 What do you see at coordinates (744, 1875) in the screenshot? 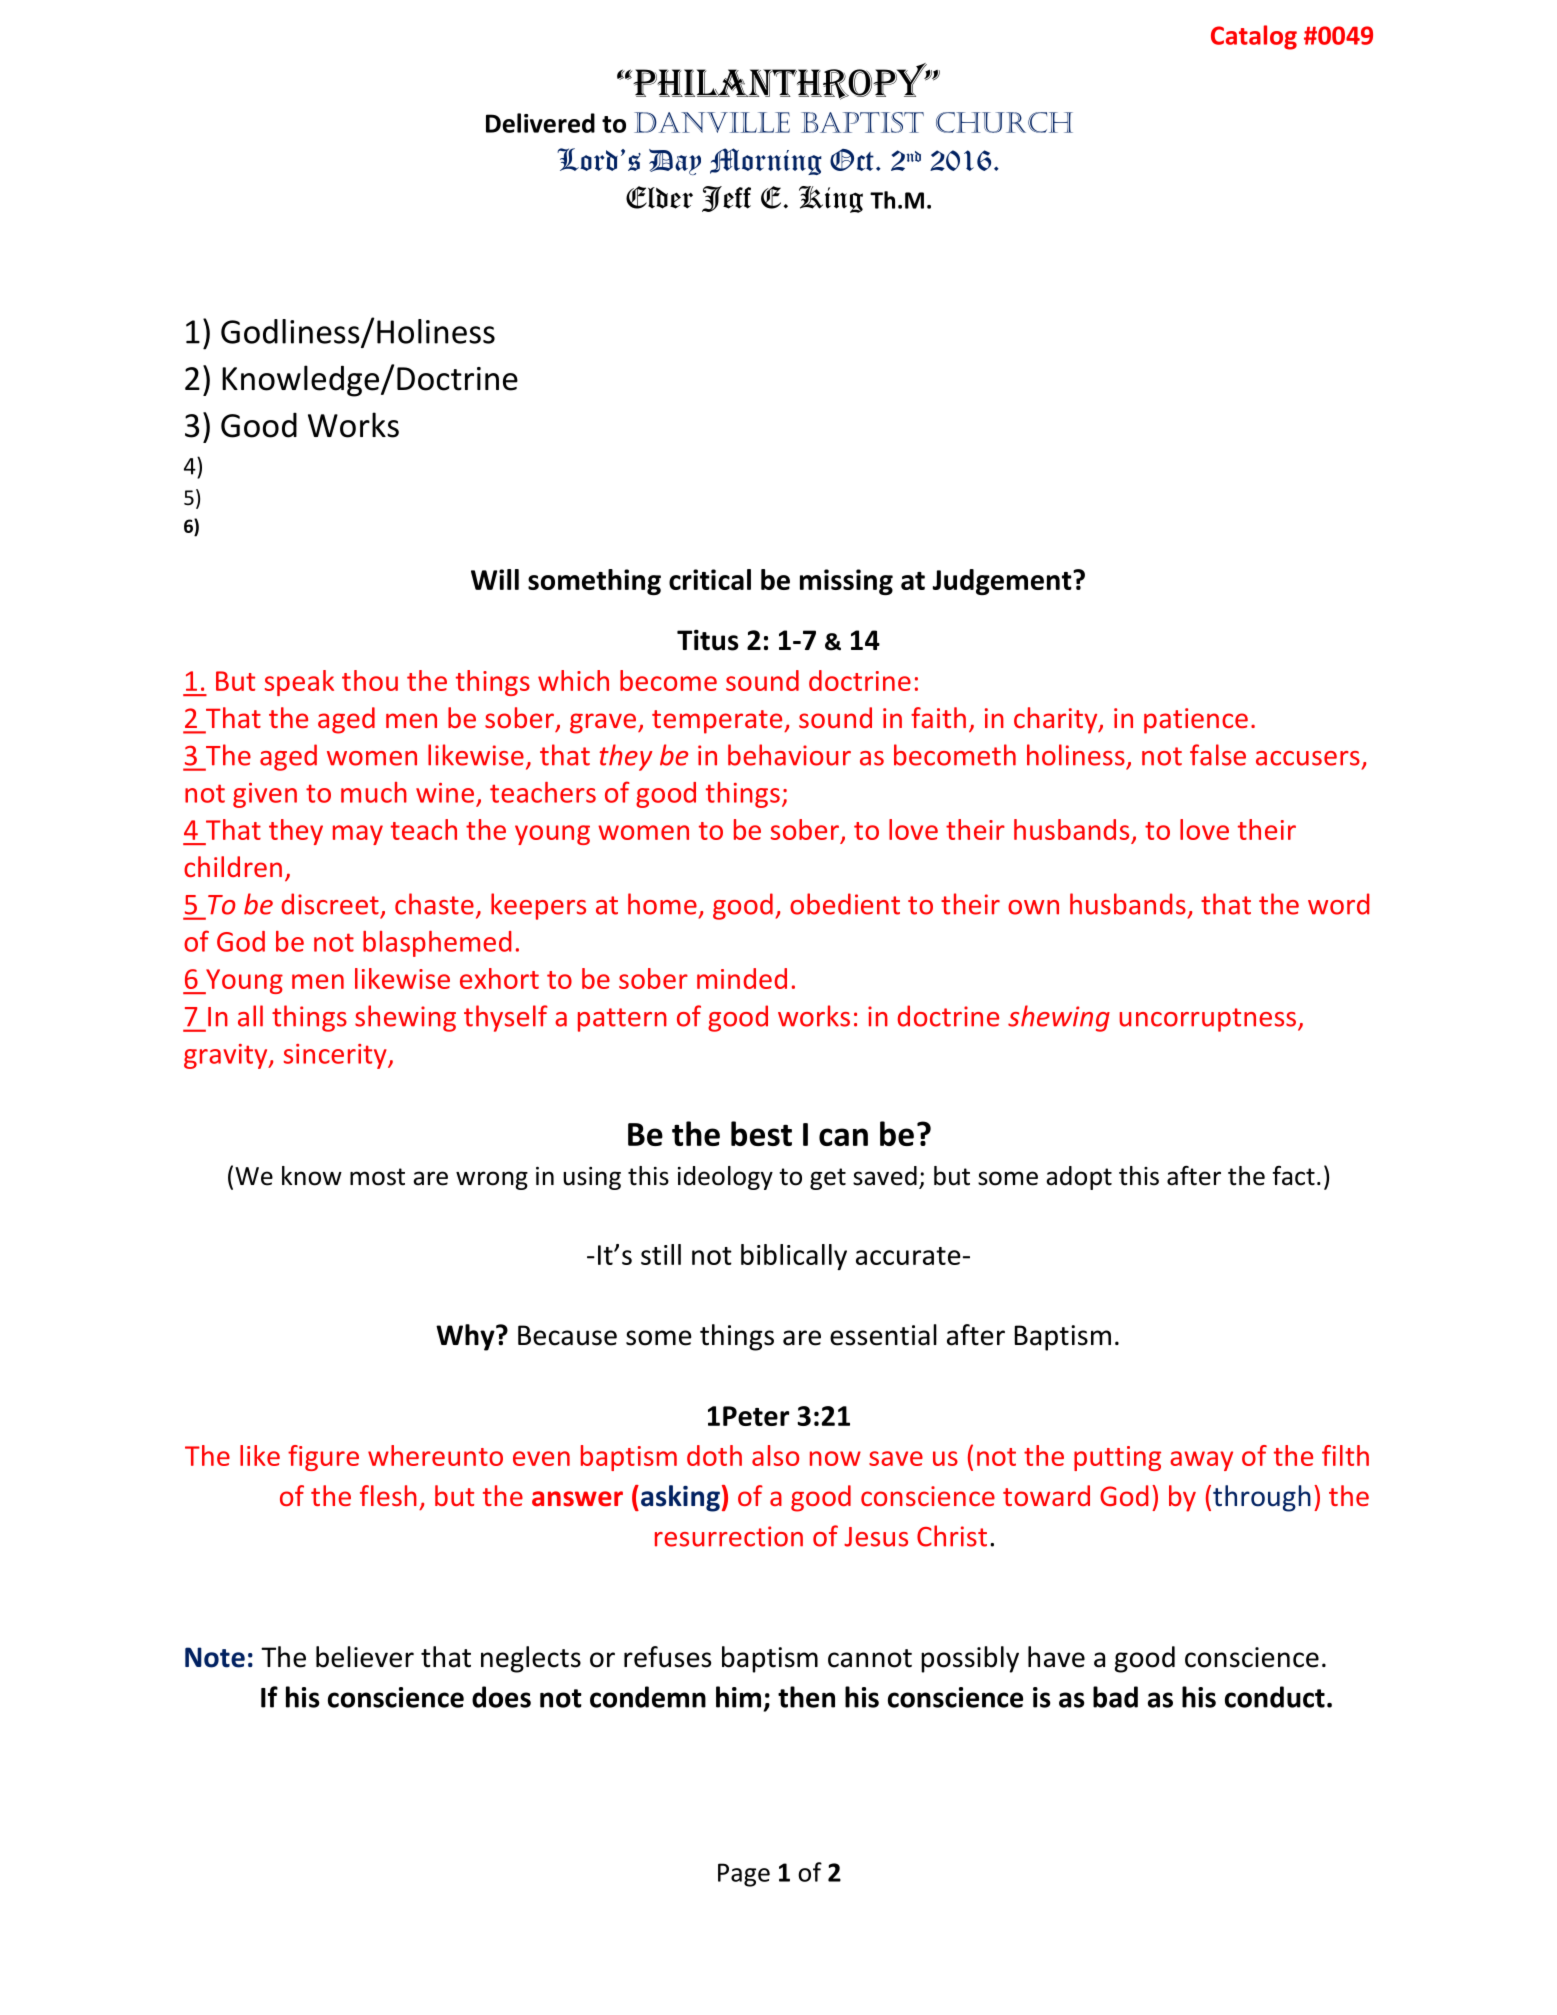
I see `Page` at bounding box center [744, 1875].
